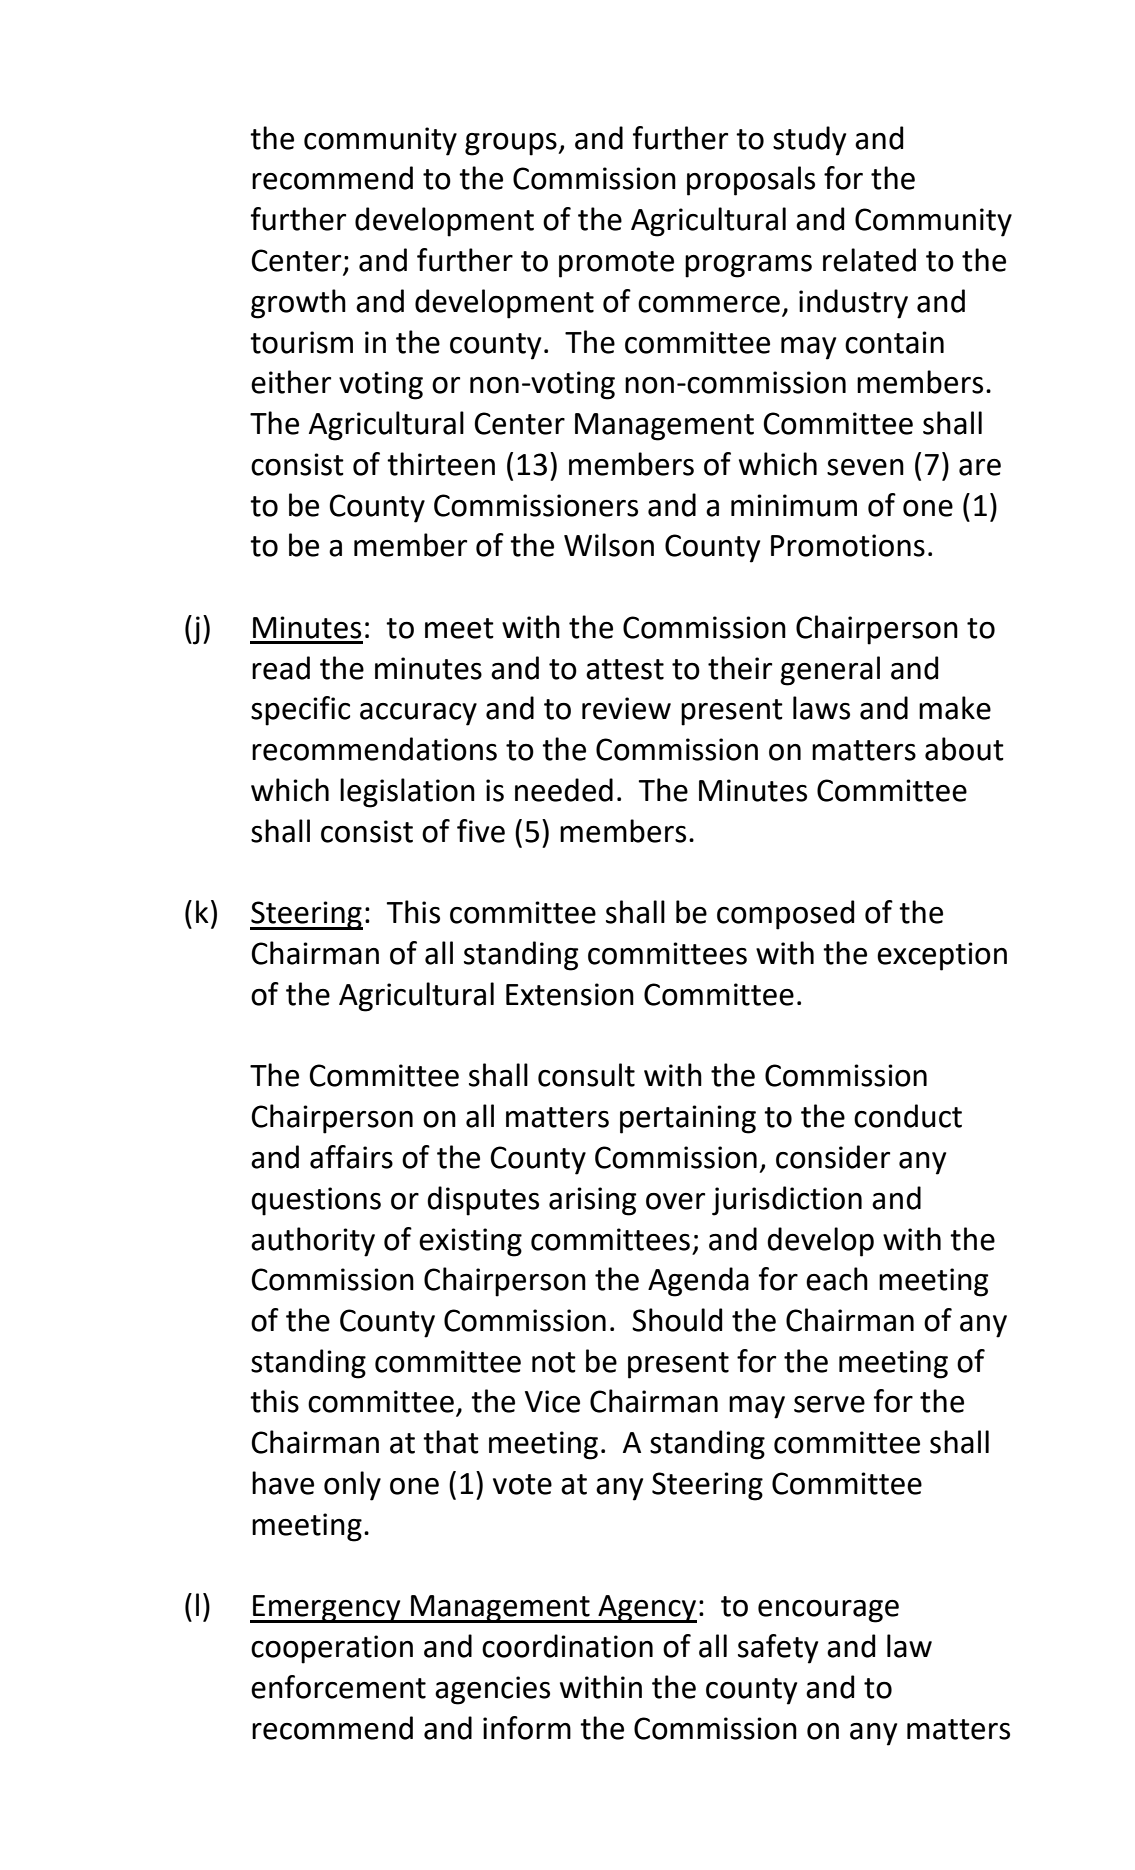  Describe the element at coordinates (908, 1116) in the document. I see `conduct` at that location.
